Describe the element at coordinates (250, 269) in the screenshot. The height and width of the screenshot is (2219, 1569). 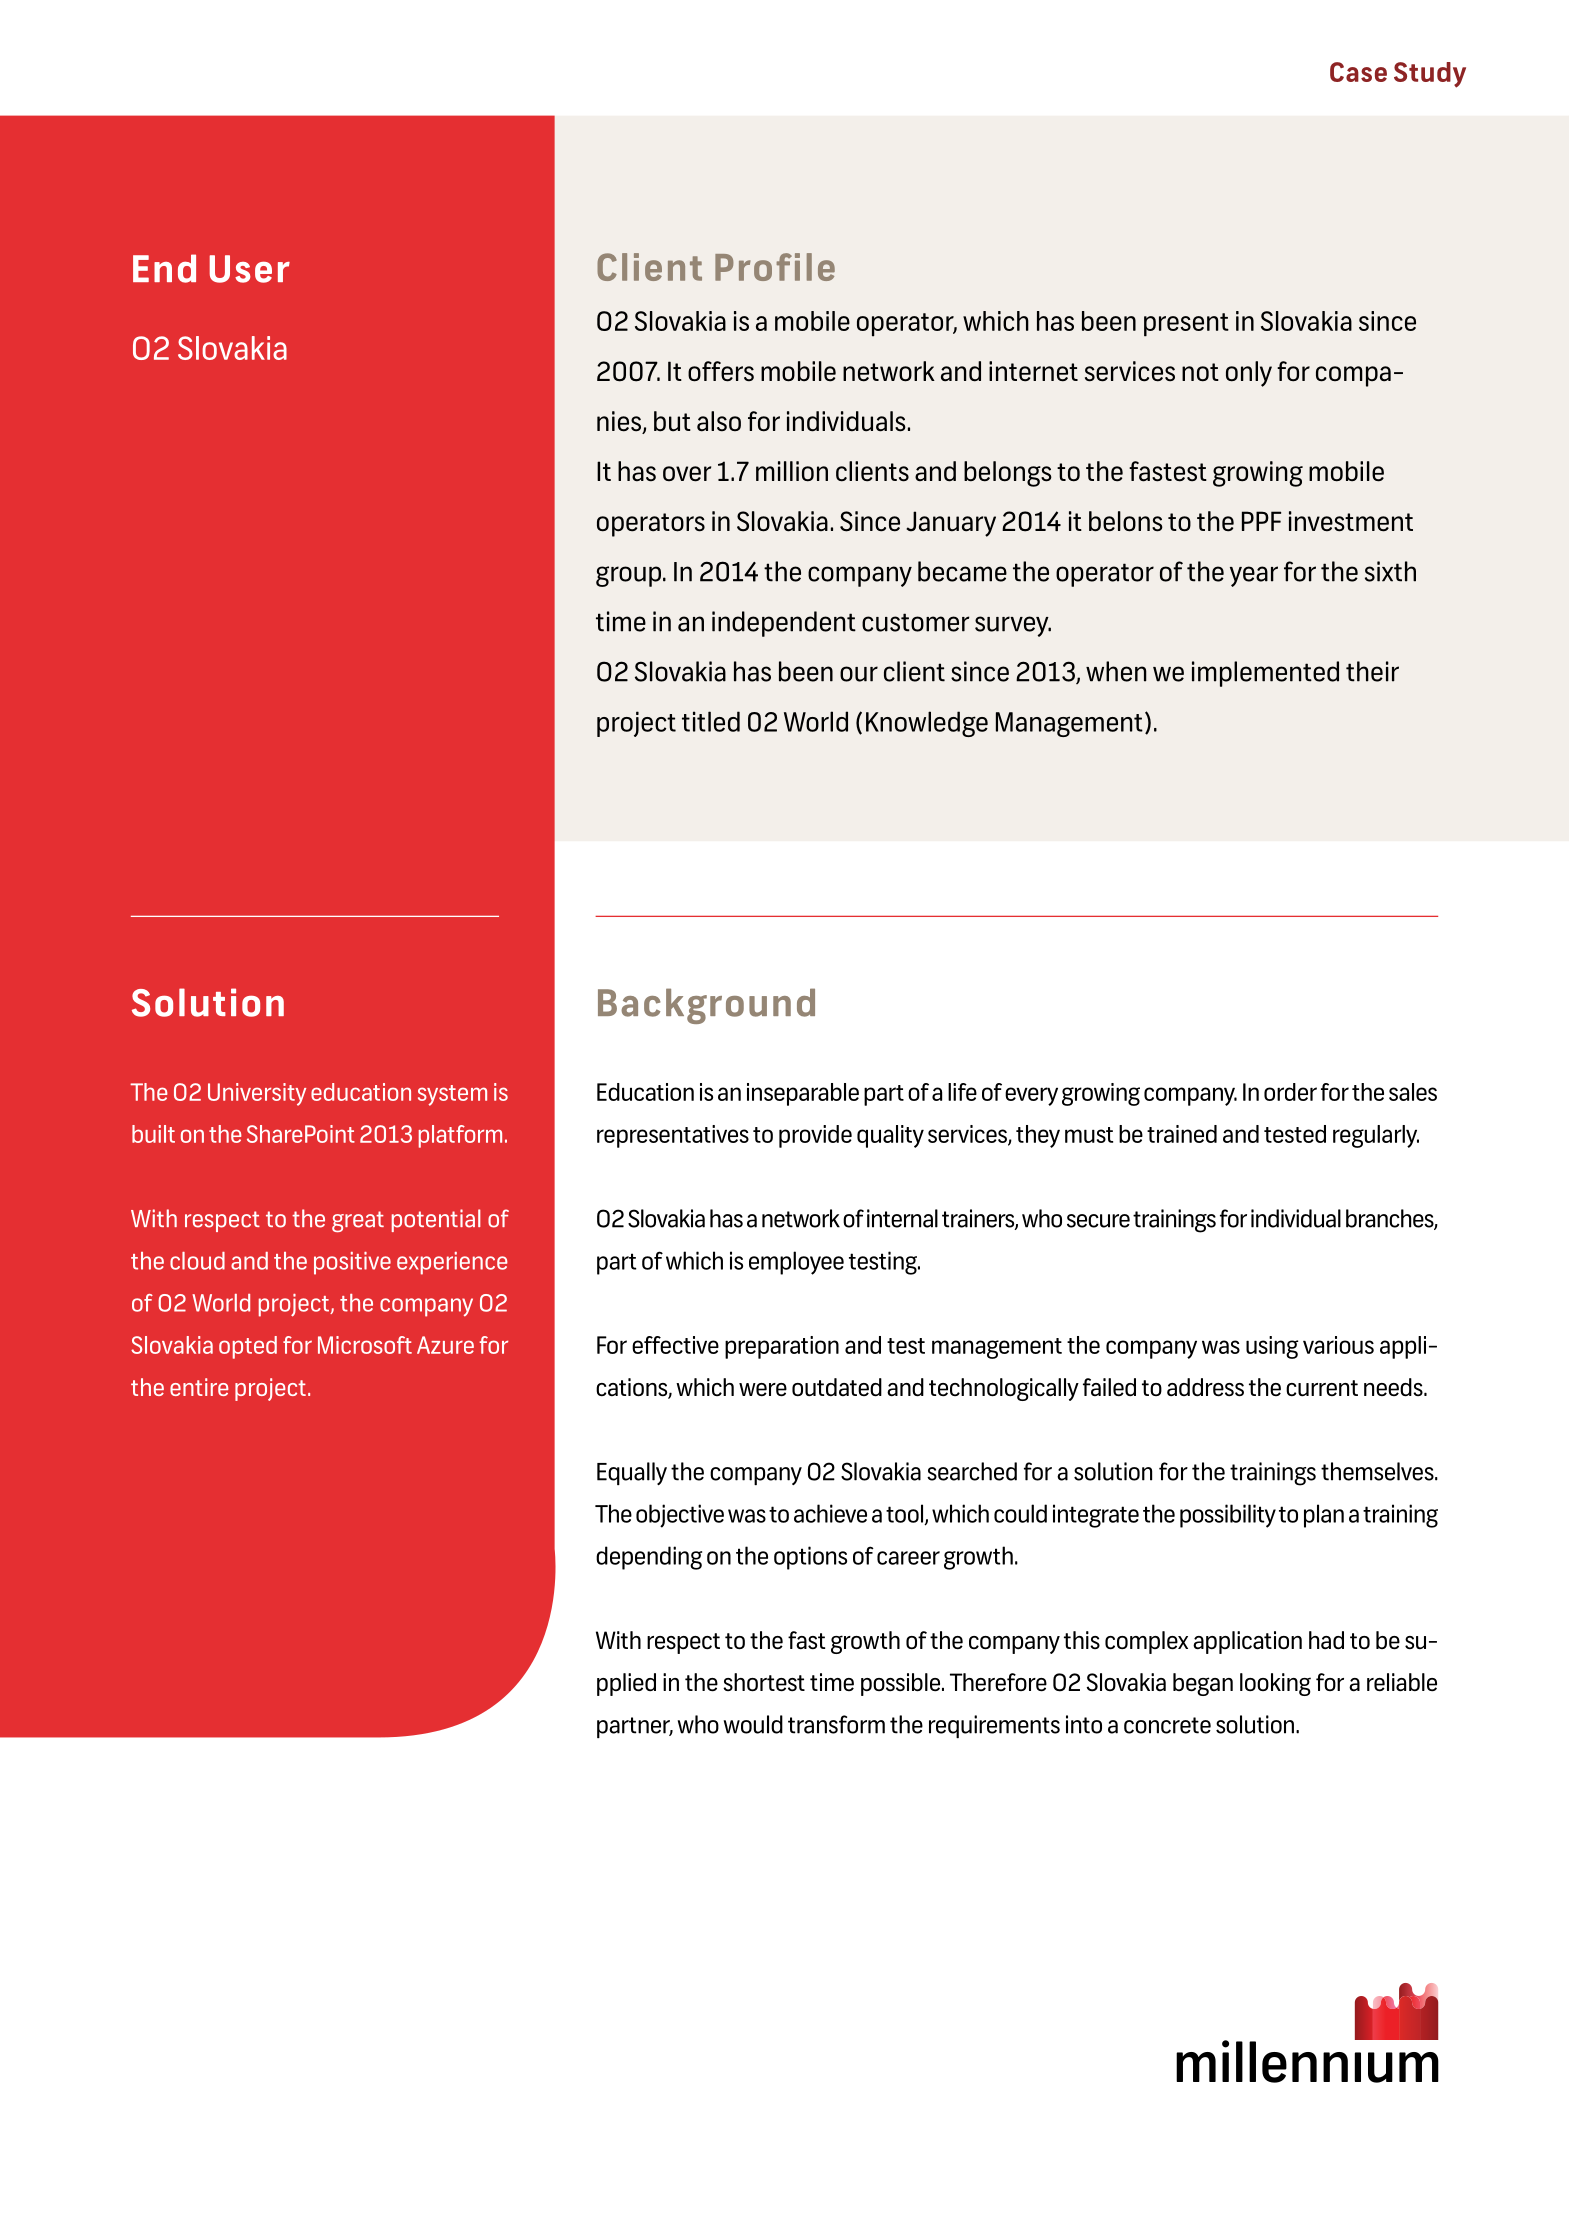
I see `User` at that location.
